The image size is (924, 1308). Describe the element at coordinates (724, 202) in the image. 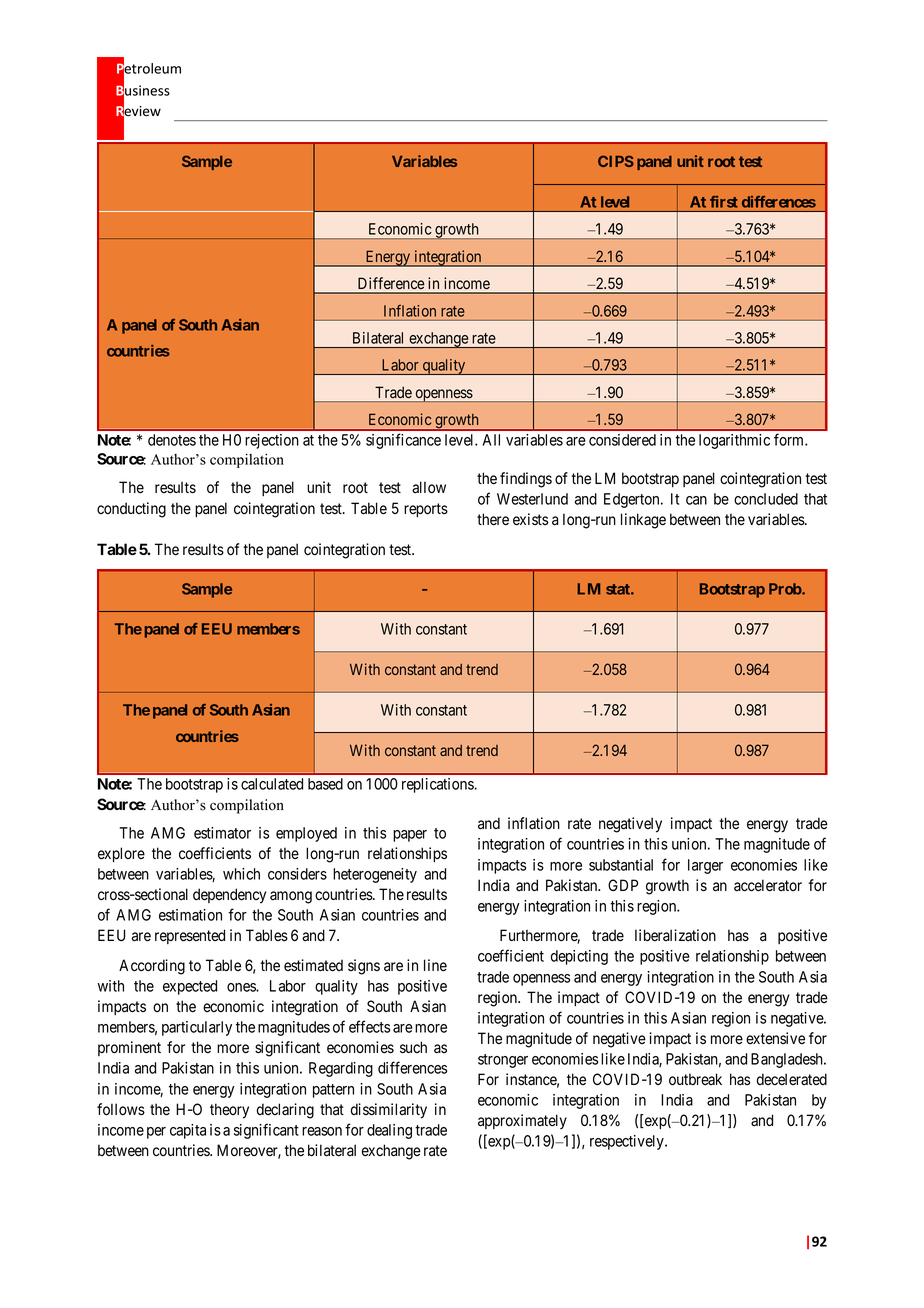

I see `first` at that location.
